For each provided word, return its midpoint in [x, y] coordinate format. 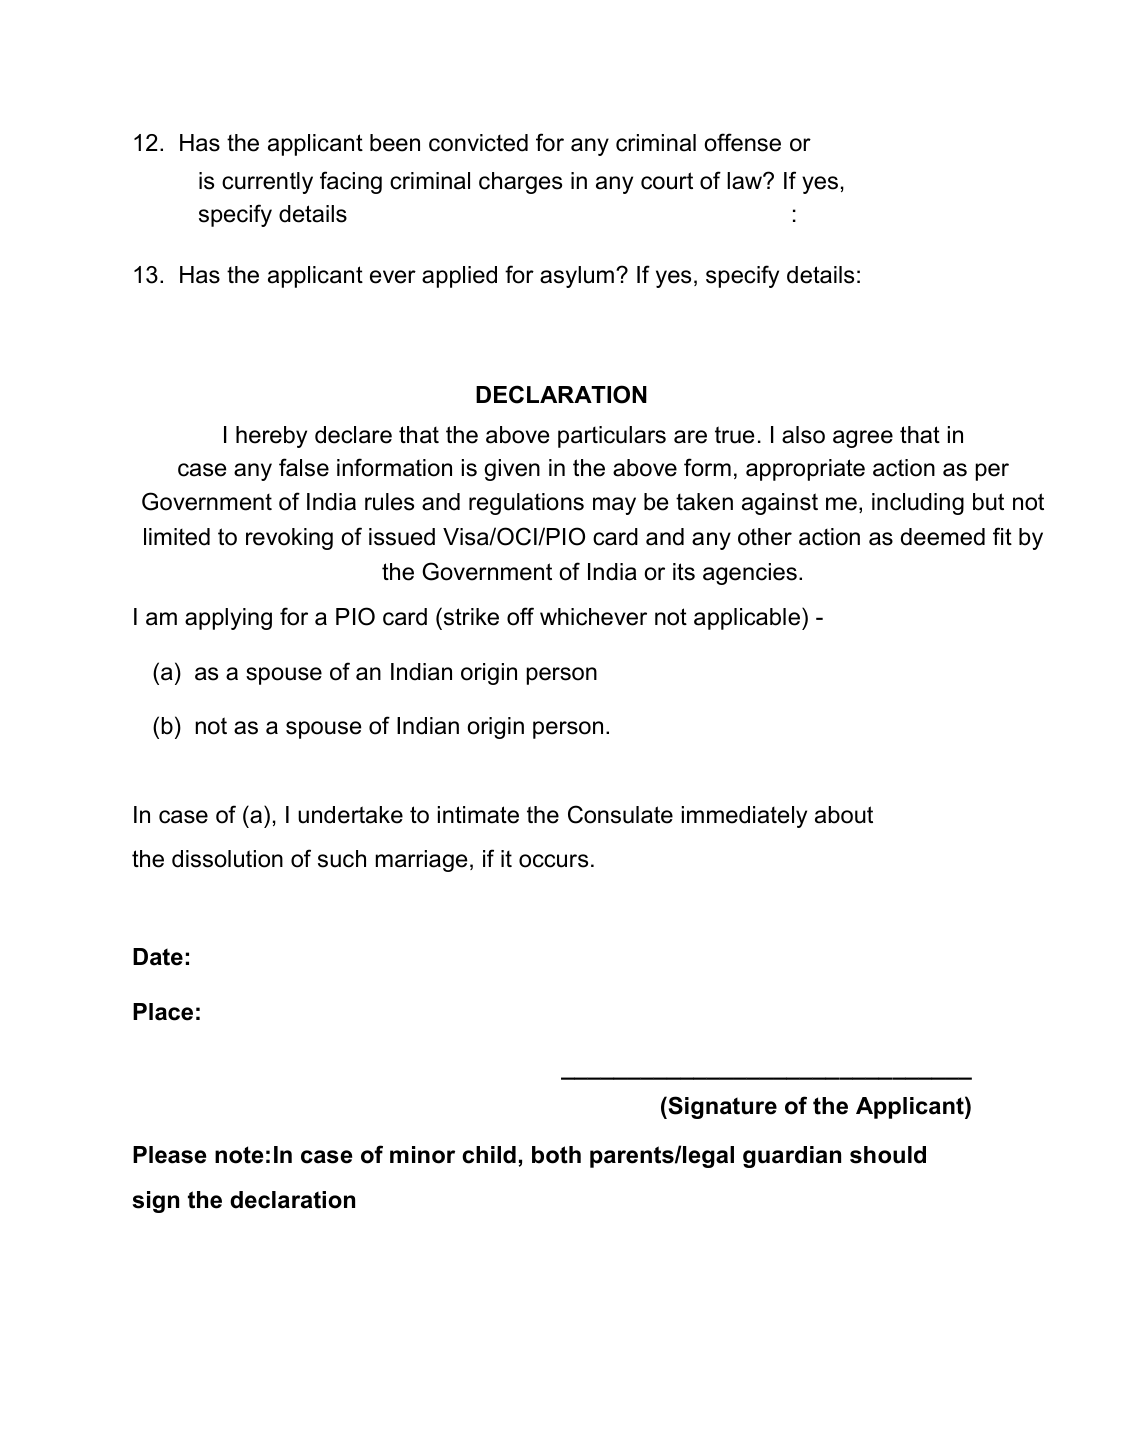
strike [471, 617]
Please [170, 1155]
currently [267, 183]
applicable [747, 619]
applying [228, 619]
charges [520, 183]
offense [742, 142]
